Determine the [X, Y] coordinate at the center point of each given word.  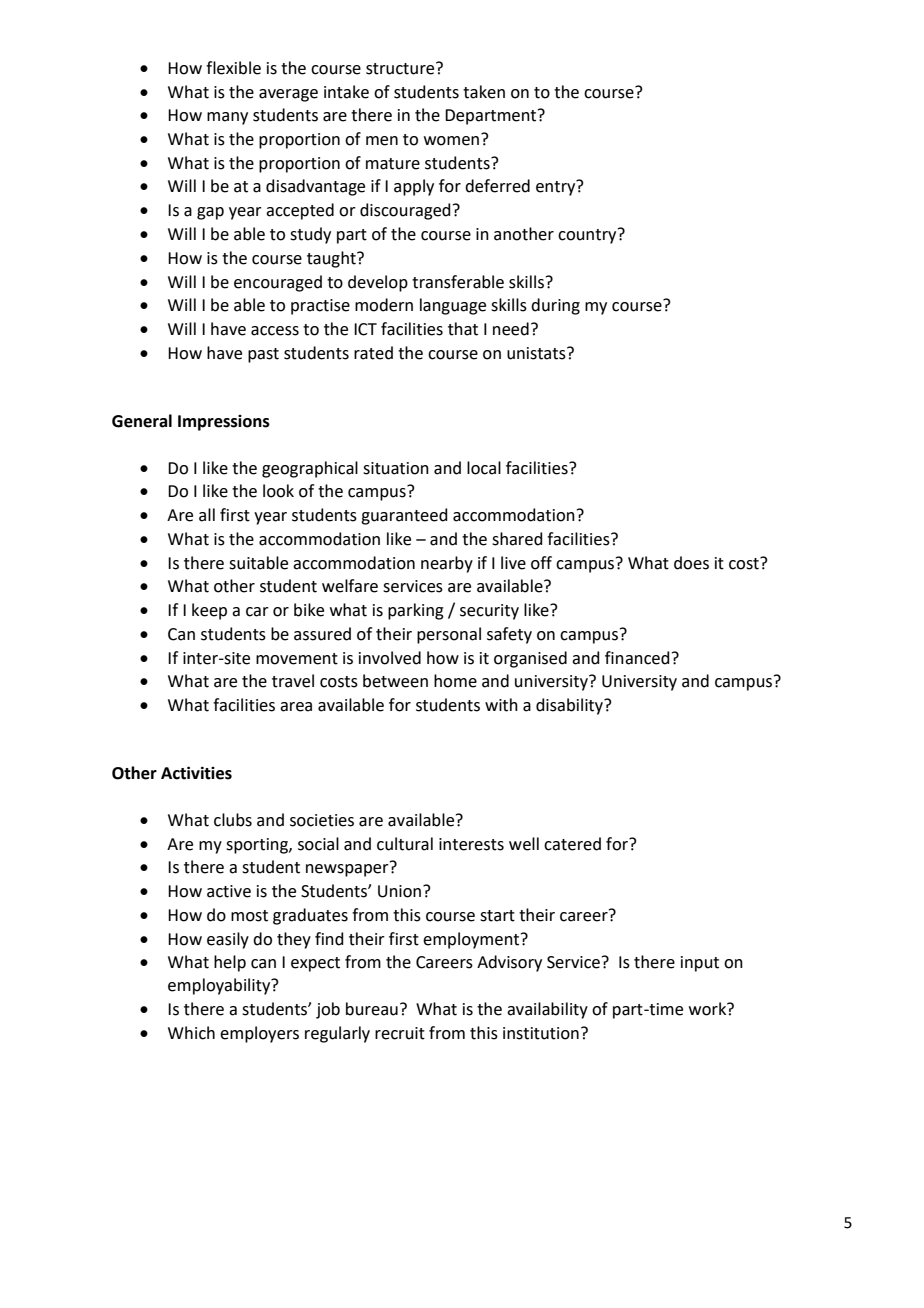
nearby [447, 564]
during [555, 306]
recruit [400, 1033]
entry [557, 188]
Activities [196, 773]
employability [220, 986]
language [453, 306]
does [691, 563]
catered [572, 844]
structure [401, 68]
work [709, 1009]
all [207, 515]
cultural [405, 844]
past [263, 355]
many [227, 118]
